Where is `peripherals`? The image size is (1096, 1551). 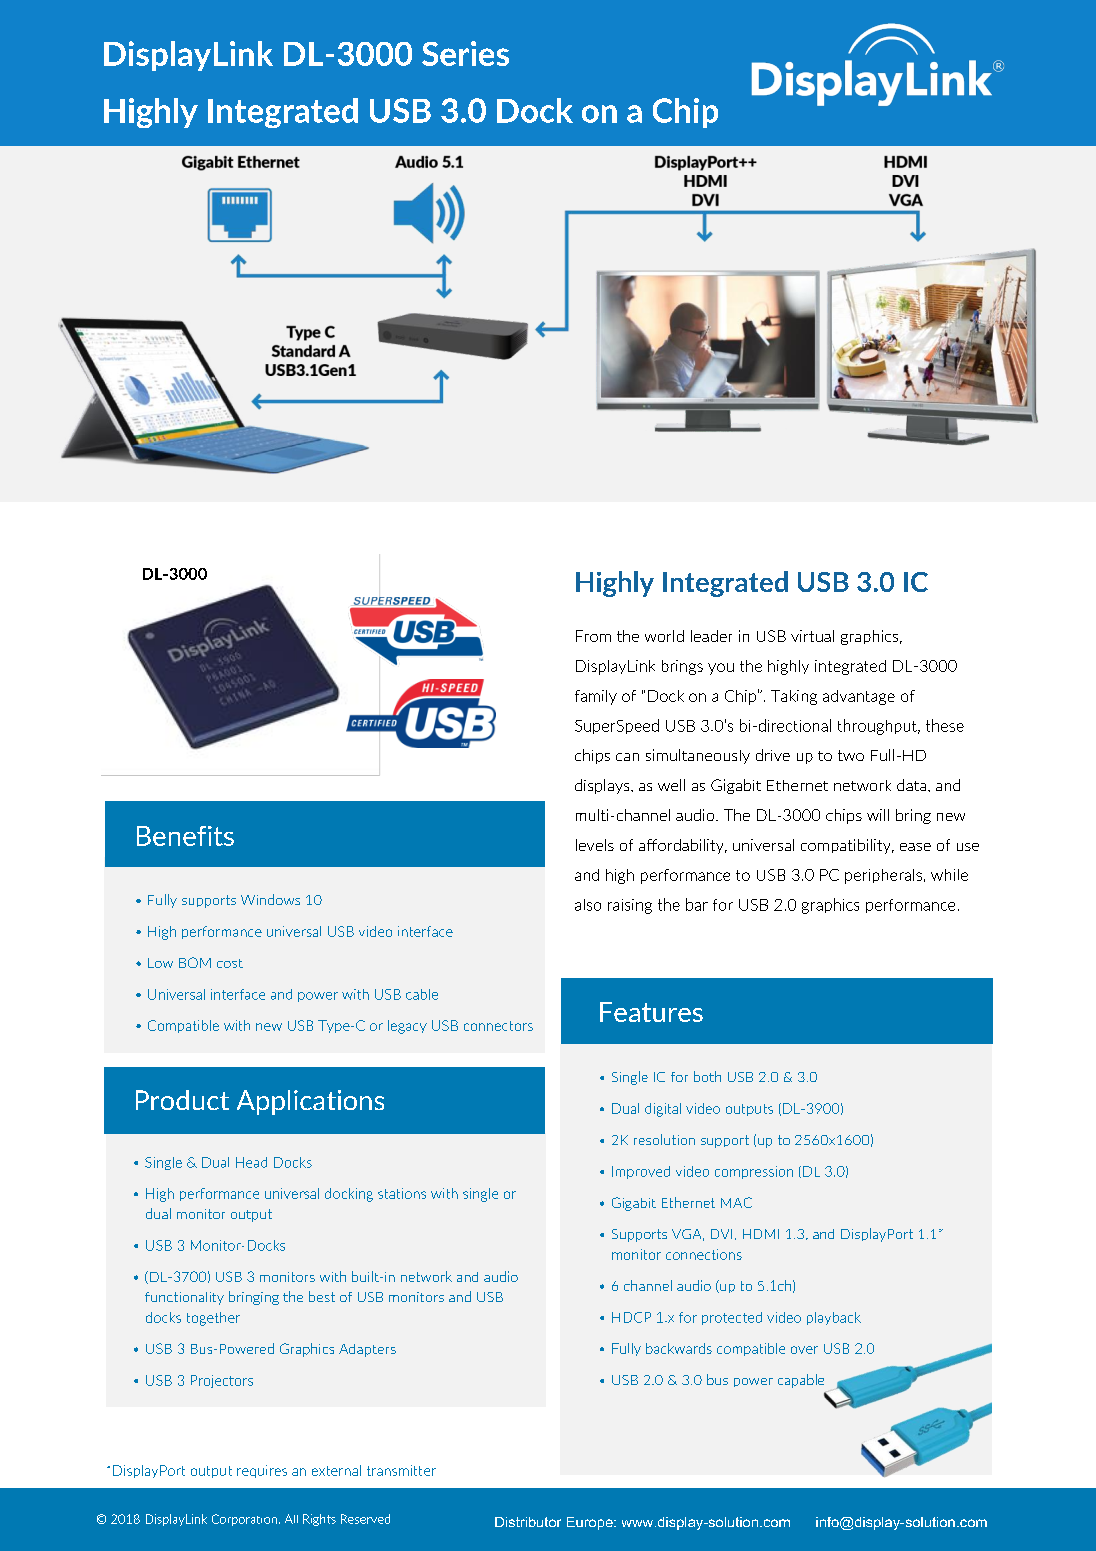 peripherals is located at coordinates (883, 876).
